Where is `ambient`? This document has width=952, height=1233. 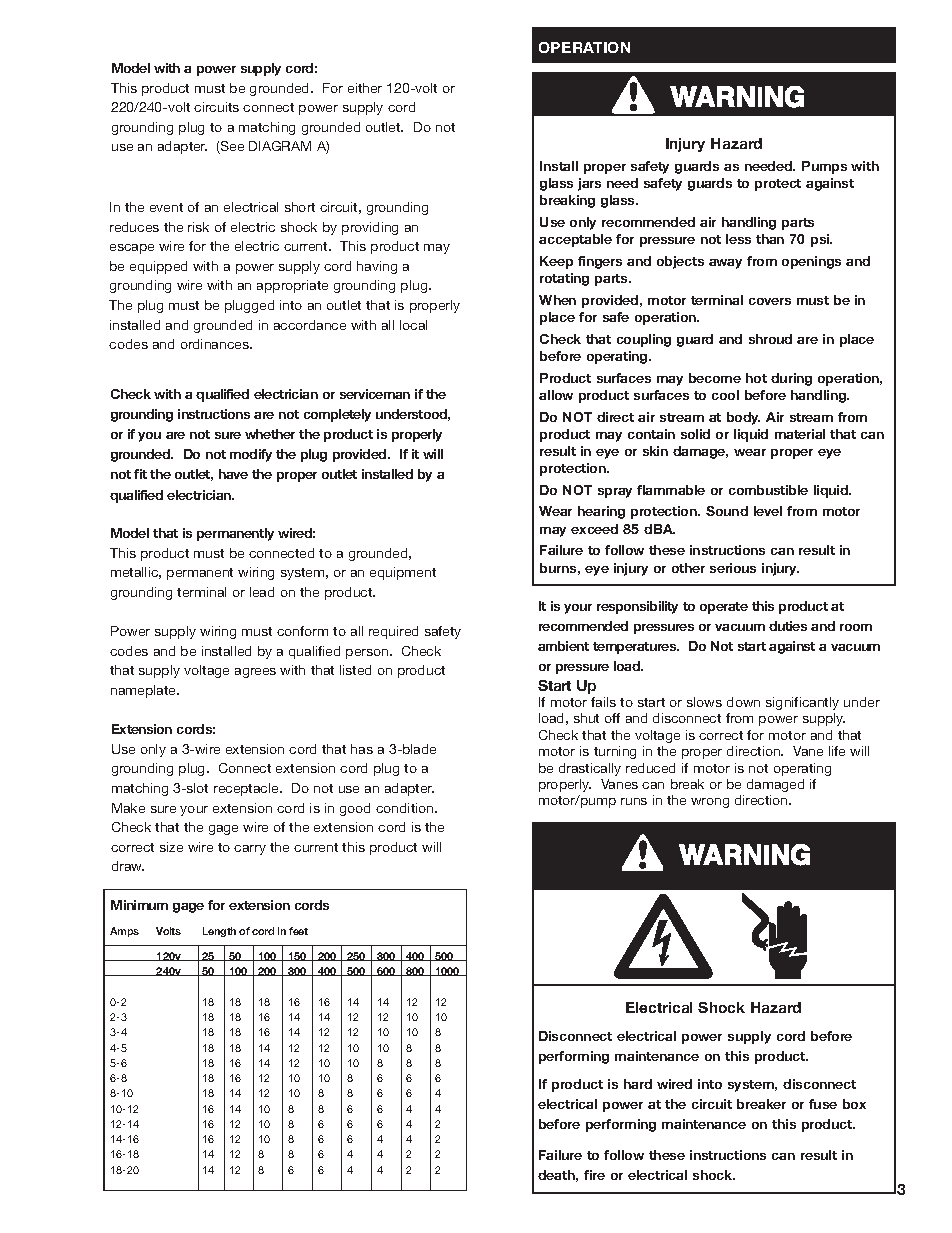
ambient is located at coordinates (563, 646).
